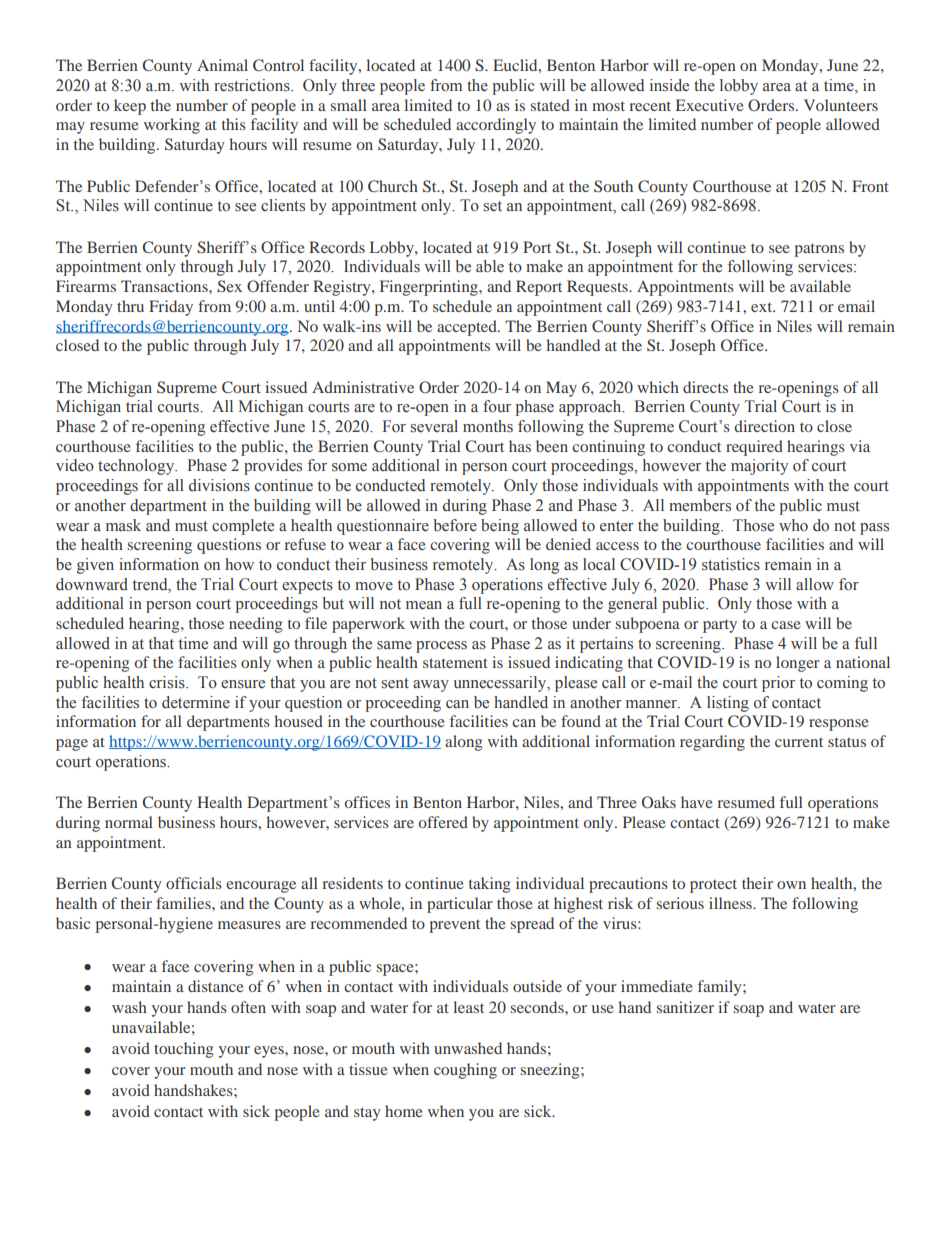 Image resolution: width=952 pixels, height=1233 pixels. Describe the element at coordinates (786, 625) in the screenshot. I see `case` at that location.
